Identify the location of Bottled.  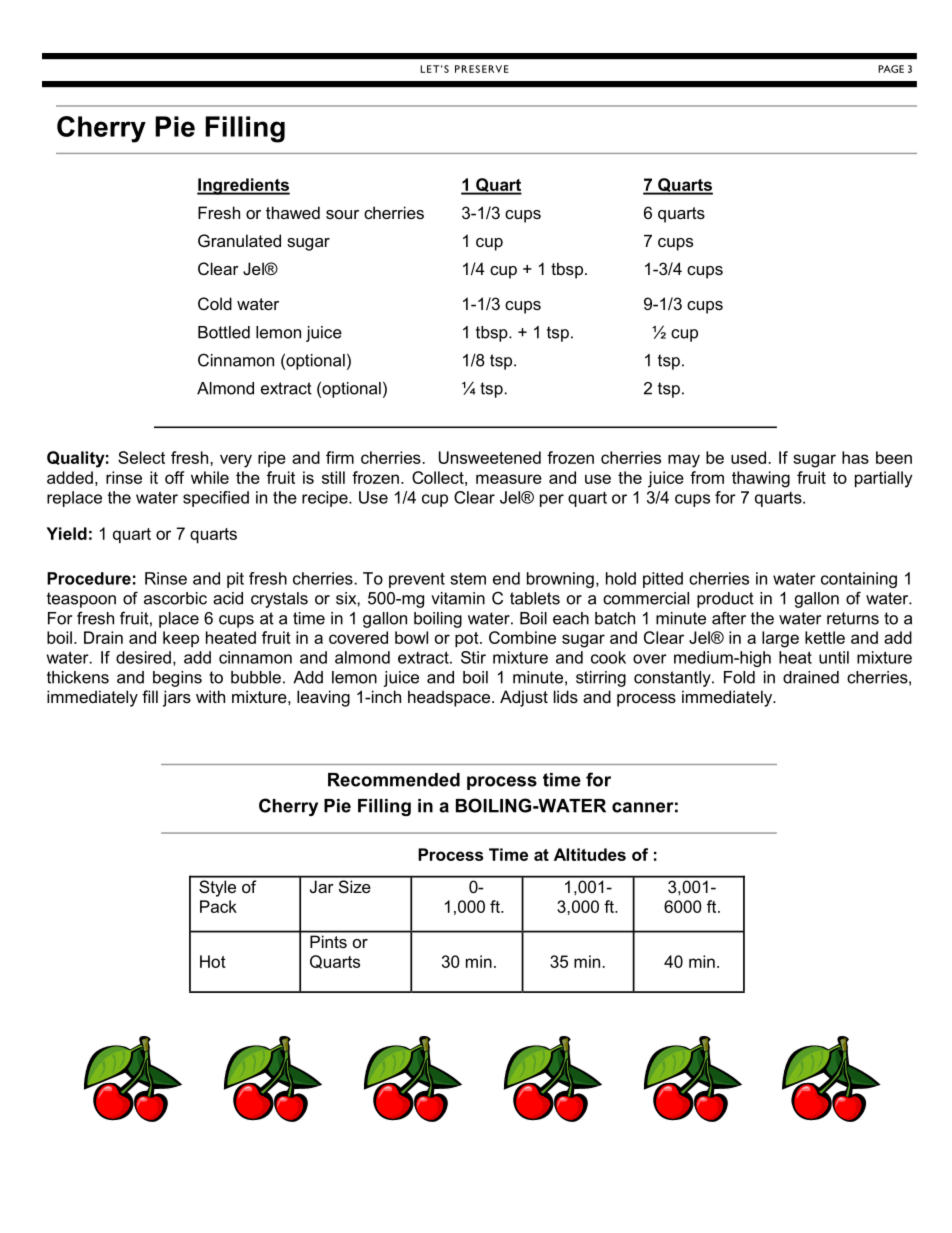
(224, 332).
